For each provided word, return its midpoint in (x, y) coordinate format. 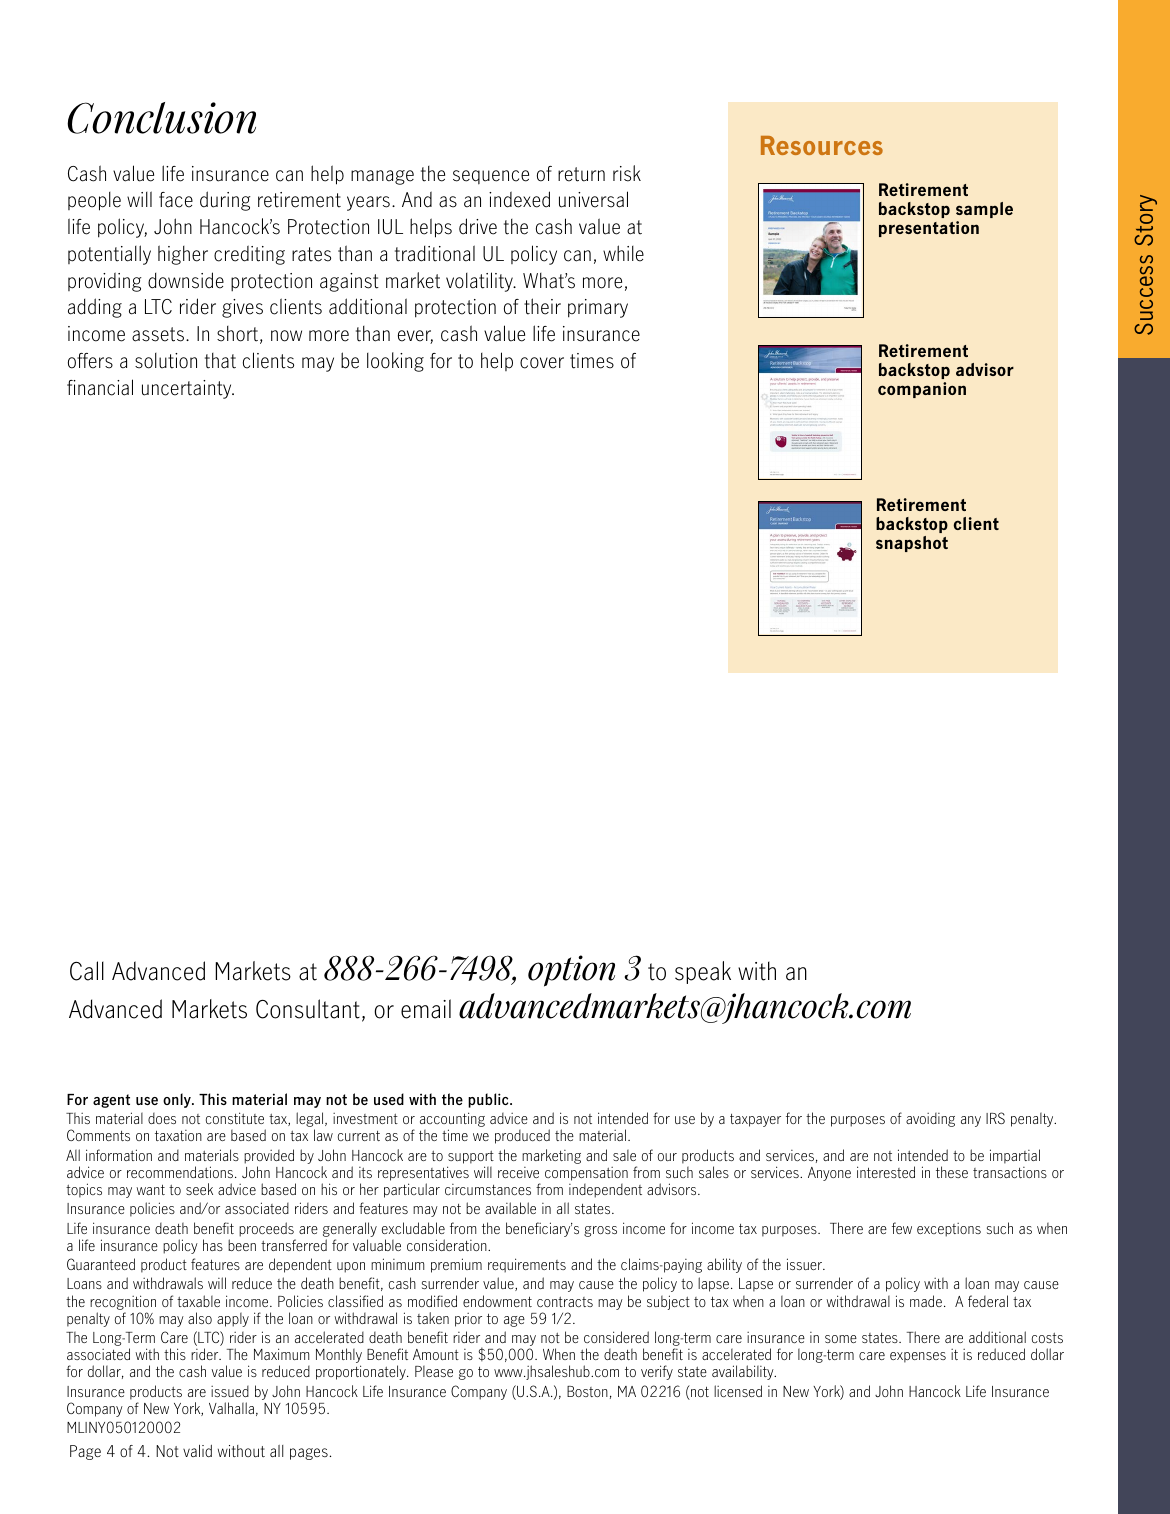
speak (703, 972)
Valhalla (231, 1408)
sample (984, 210)
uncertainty (188, 389)
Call (87, 971)
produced (522, 1136)
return (581, 174)
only (178, 1100)
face (176, 200)
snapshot (912, 544)
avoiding (930, 1120)
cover (542, 363)
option (571, 971)
